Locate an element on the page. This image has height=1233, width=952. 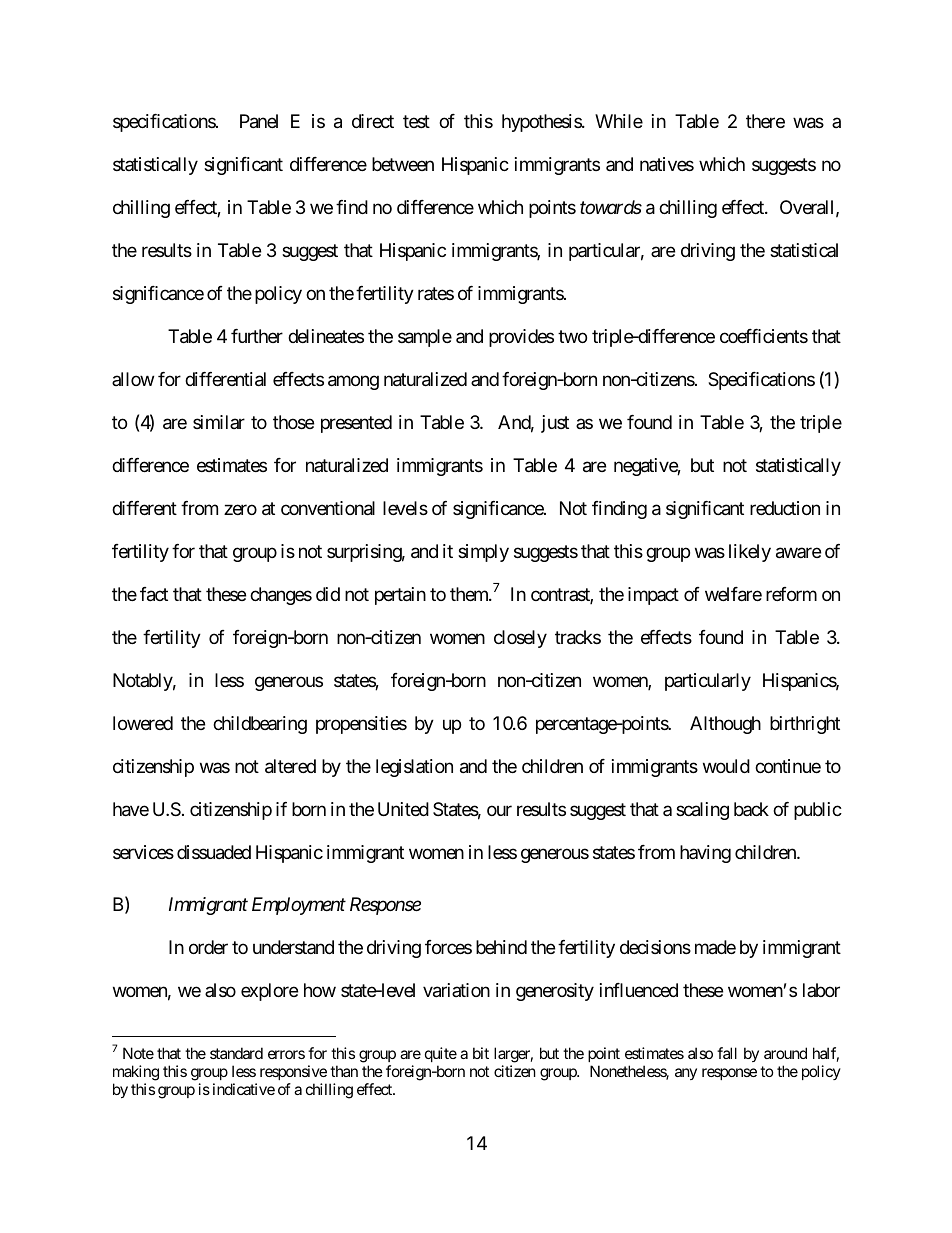
quite is located at coordinates (441, 1056).
